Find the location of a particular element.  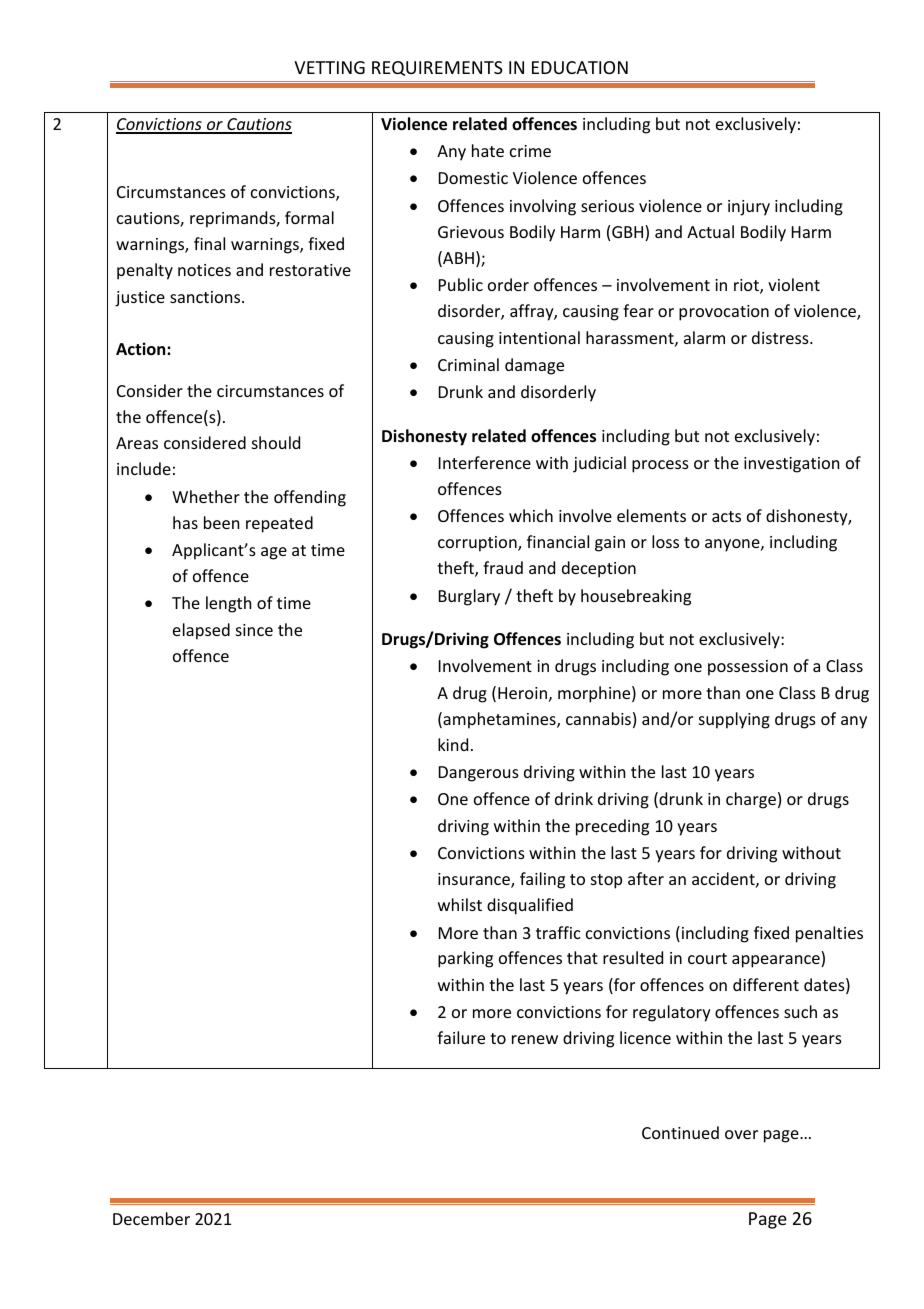

hate is located at coordinates (488, 150).
